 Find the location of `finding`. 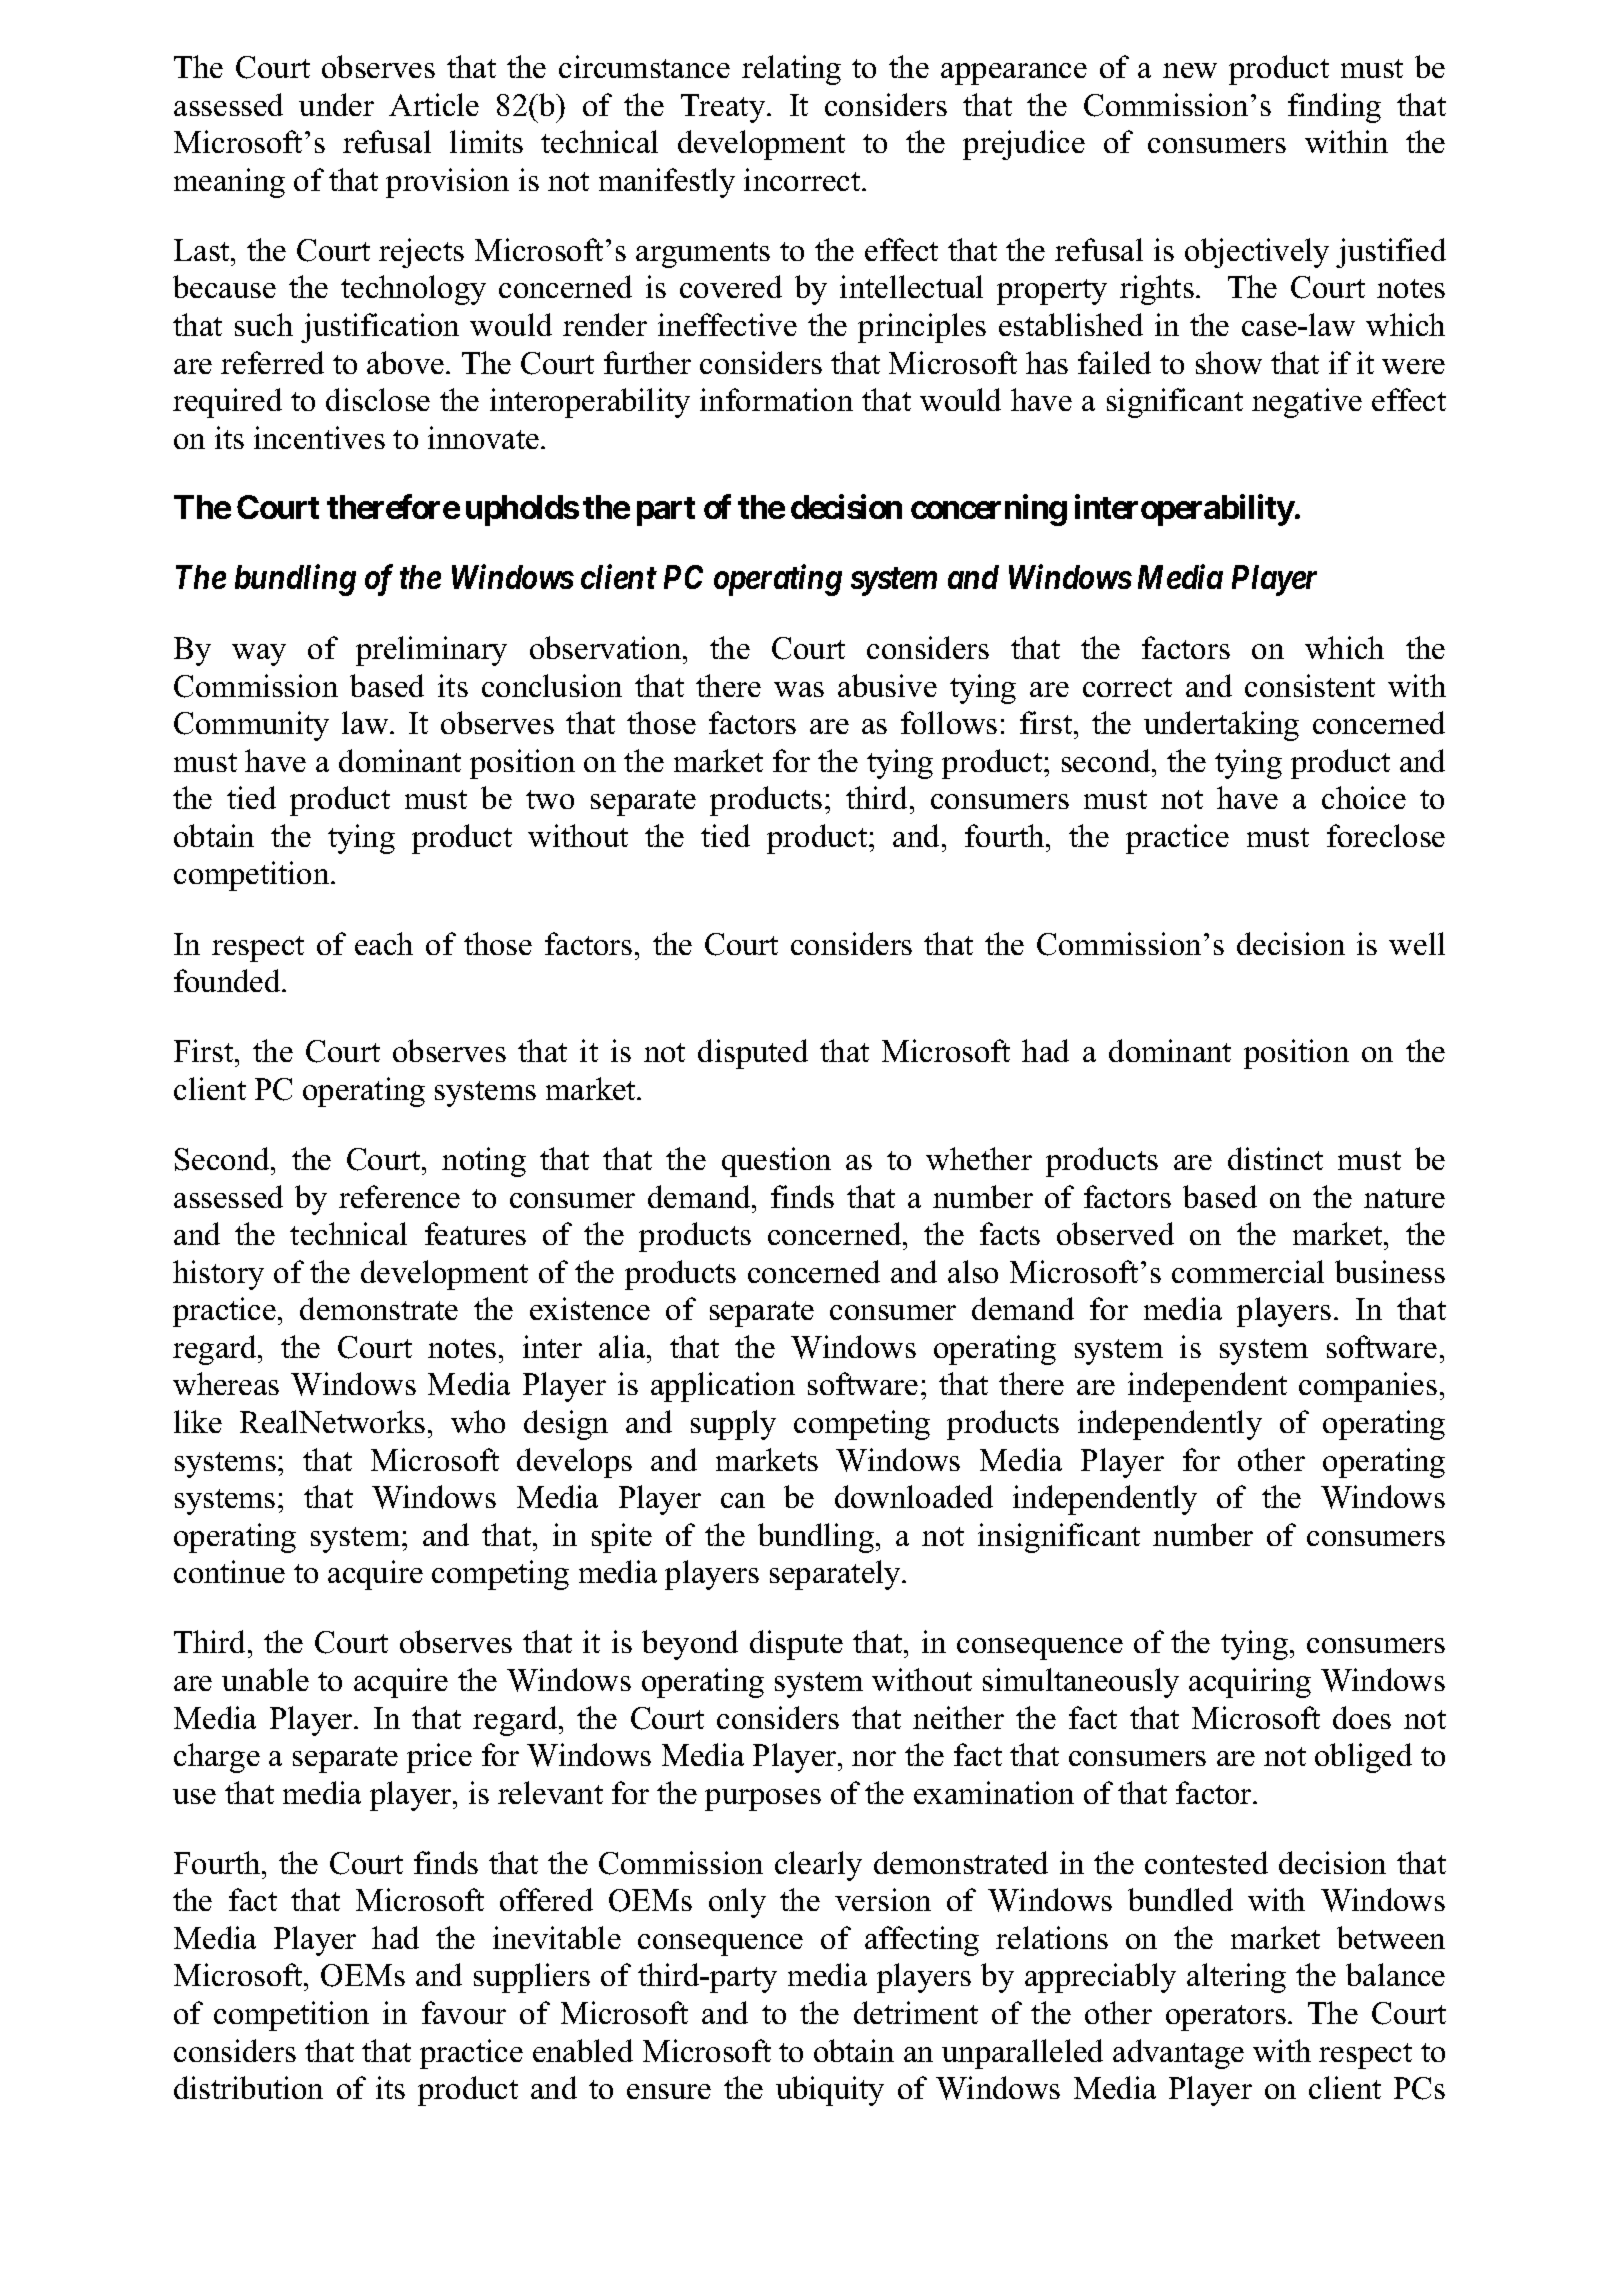

finding is located at coordinates (1334, 108).
